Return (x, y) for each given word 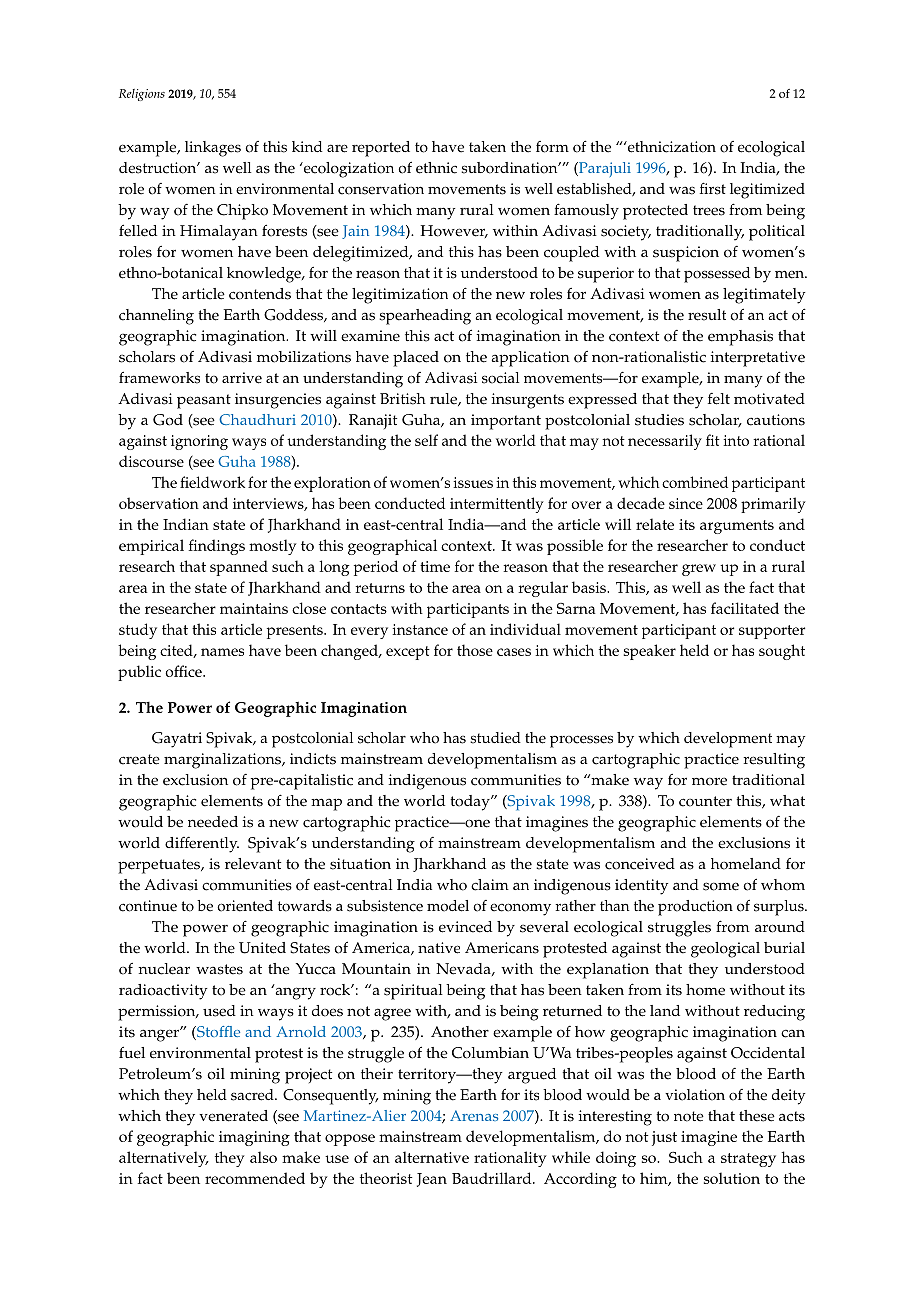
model (448, 906)
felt (719, 399)
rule (444, 399)
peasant (204, 401)
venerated (233, 1116)
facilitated (745, 608)
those (475, 650)
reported (381, 149)
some (721, 886)
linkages (213, 149)
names (222, 652)
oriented (245, 906)
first (713, 188)
